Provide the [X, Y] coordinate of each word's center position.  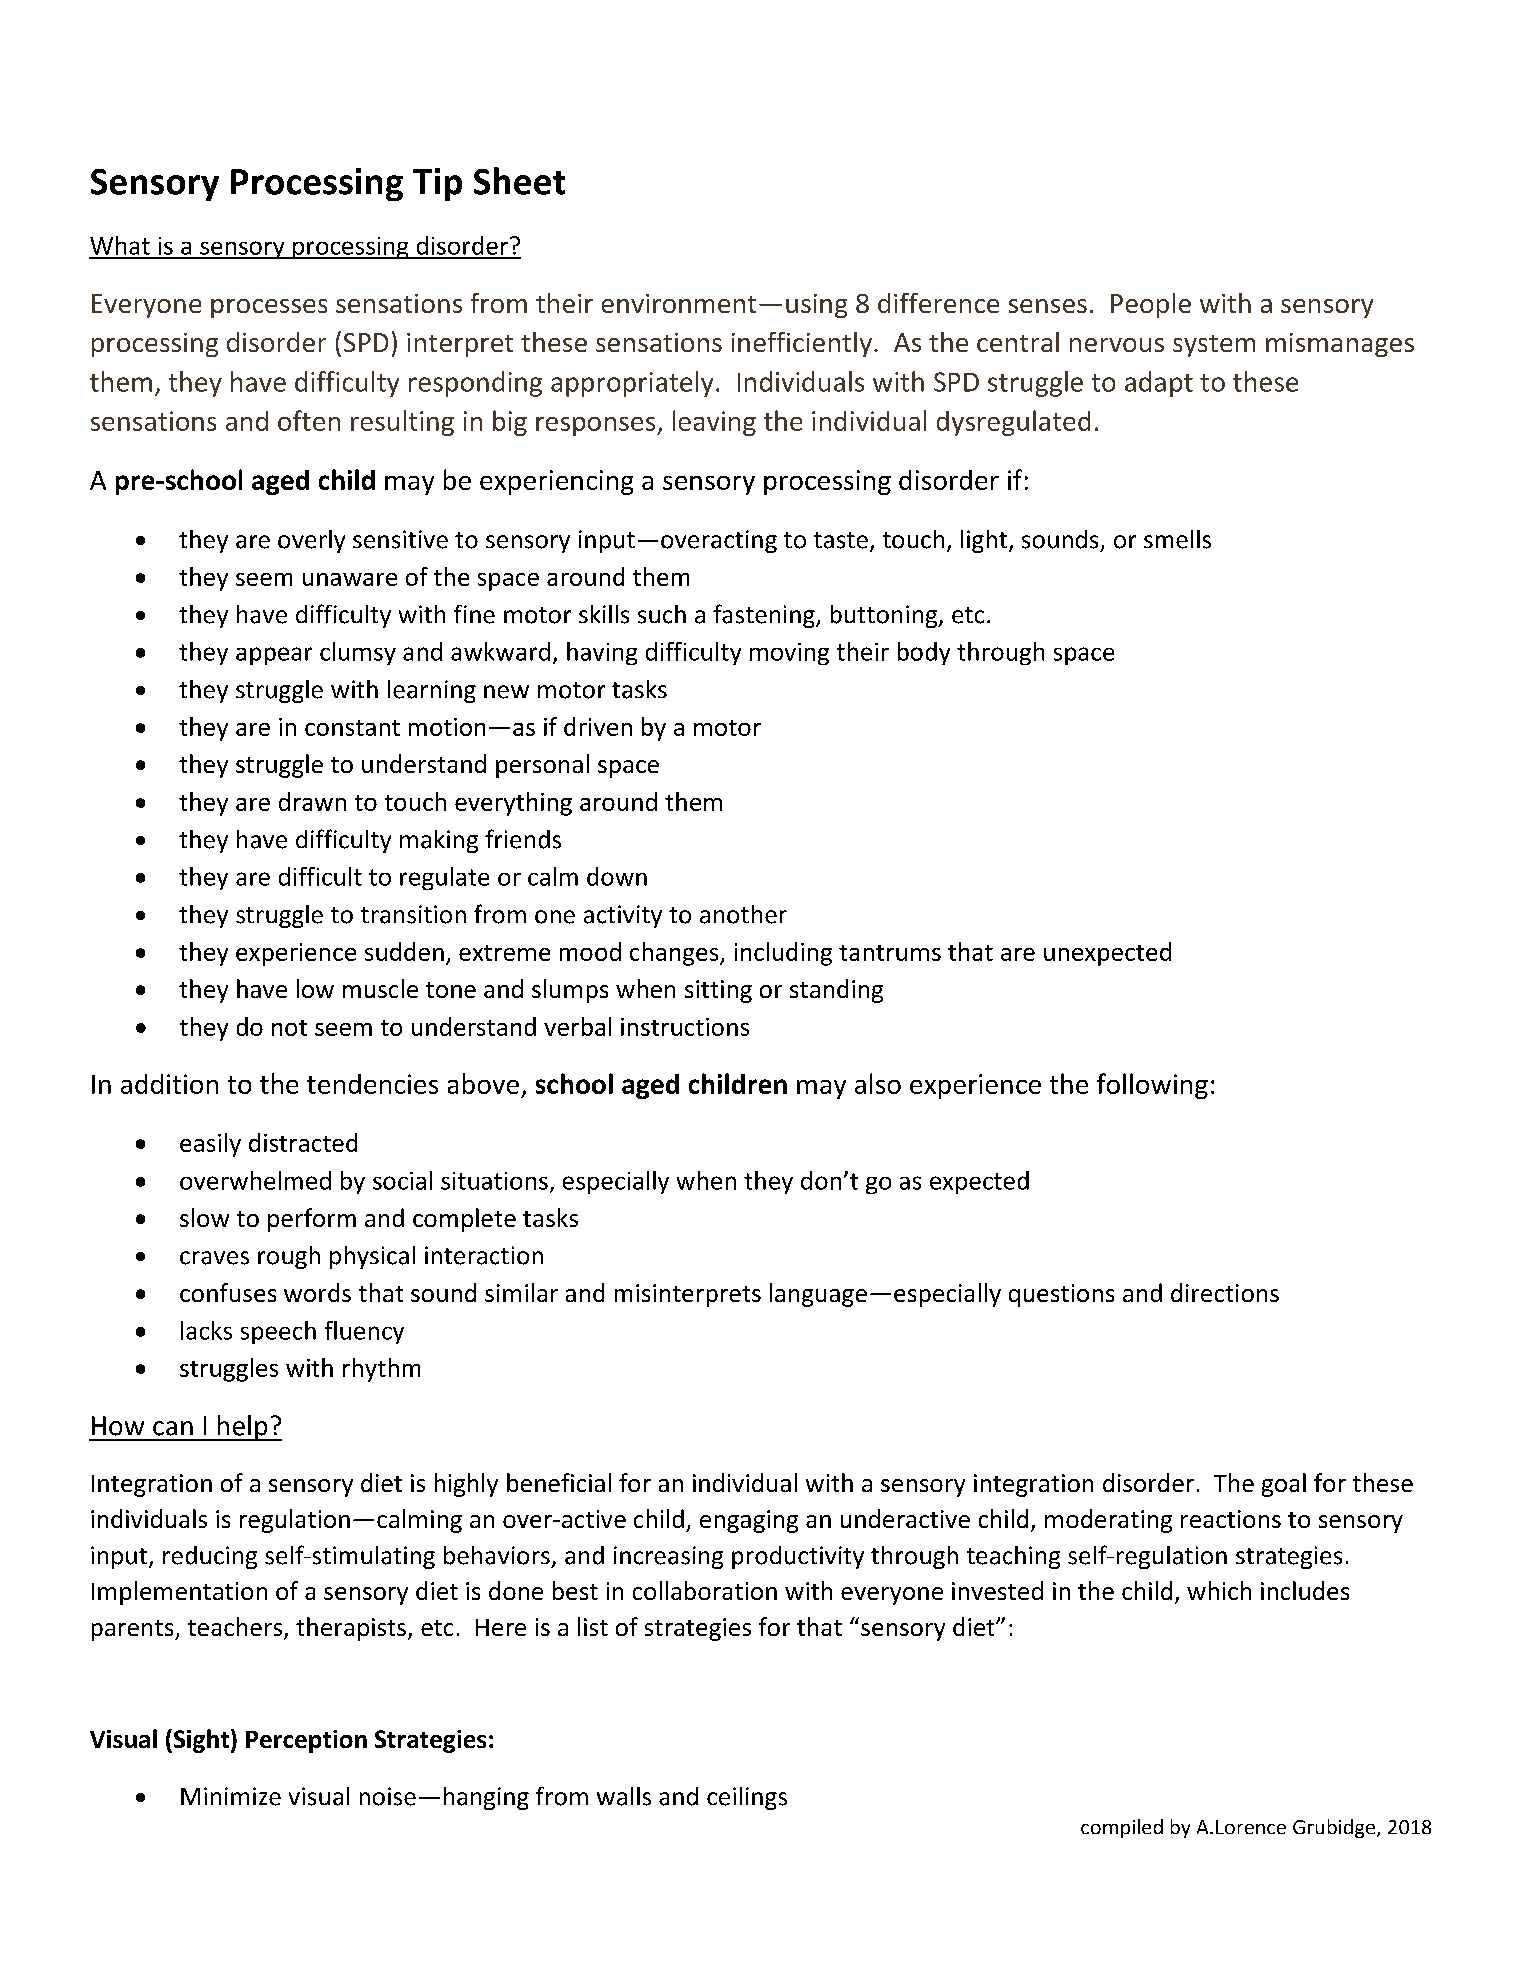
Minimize [231, 1796]
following [1152, 1086]
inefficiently [802, 344]
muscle [380, 988]
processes [269, 308]
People [1151, 305]
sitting [718, 991]
